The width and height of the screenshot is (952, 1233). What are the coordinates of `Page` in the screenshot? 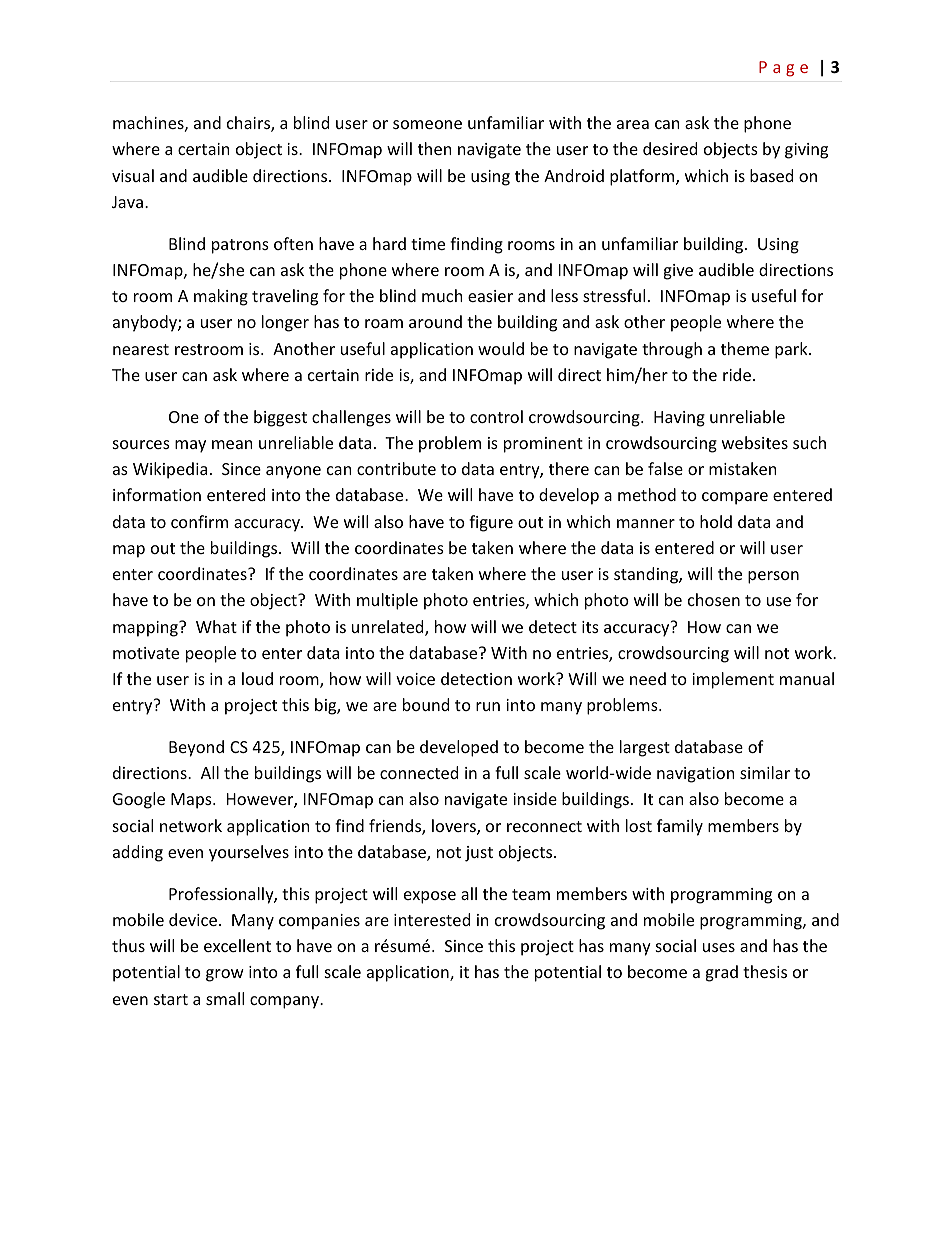 It's located at (783, 69).
